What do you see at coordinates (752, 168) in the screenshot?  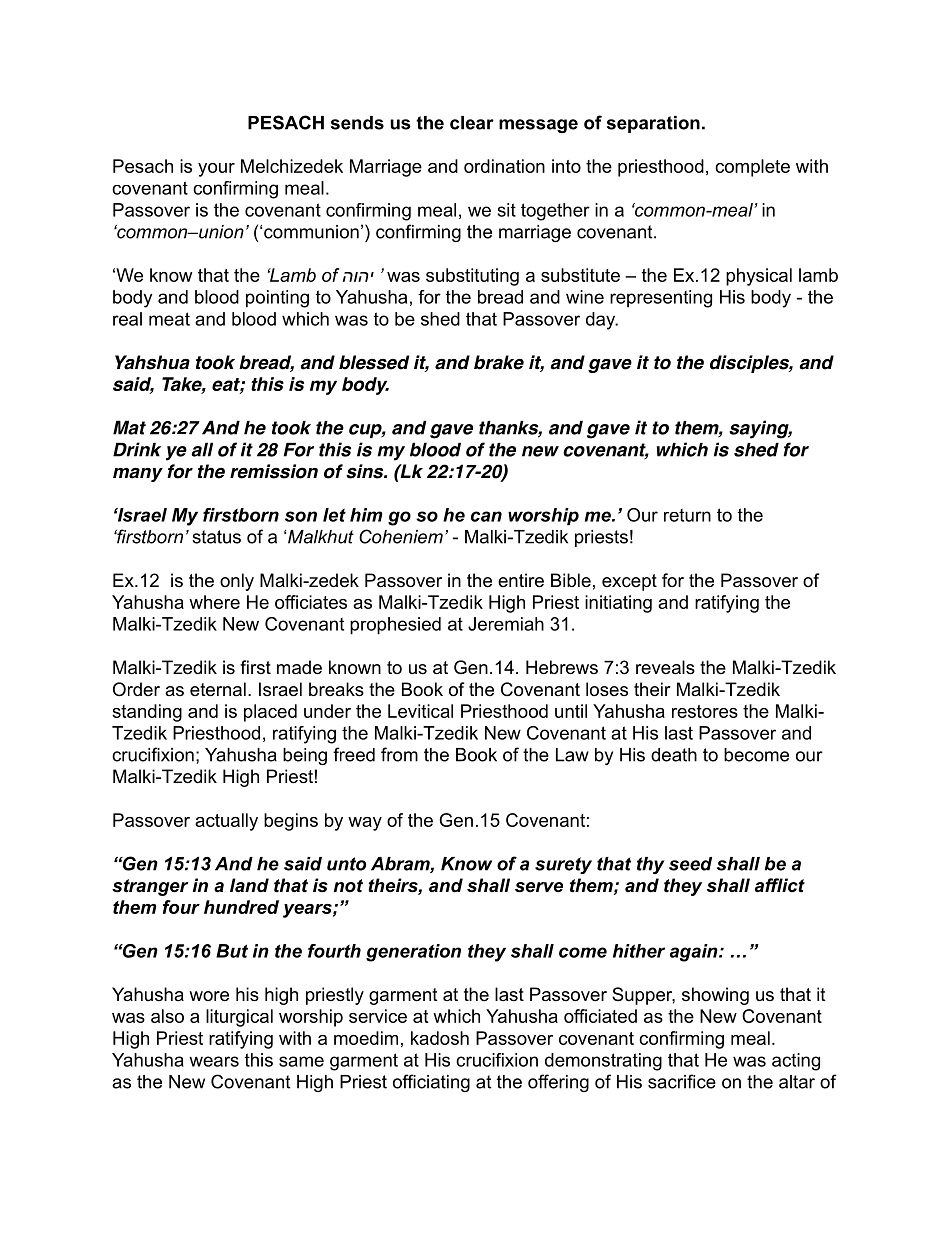 I see `complete` at bounding box center [752, 168].
